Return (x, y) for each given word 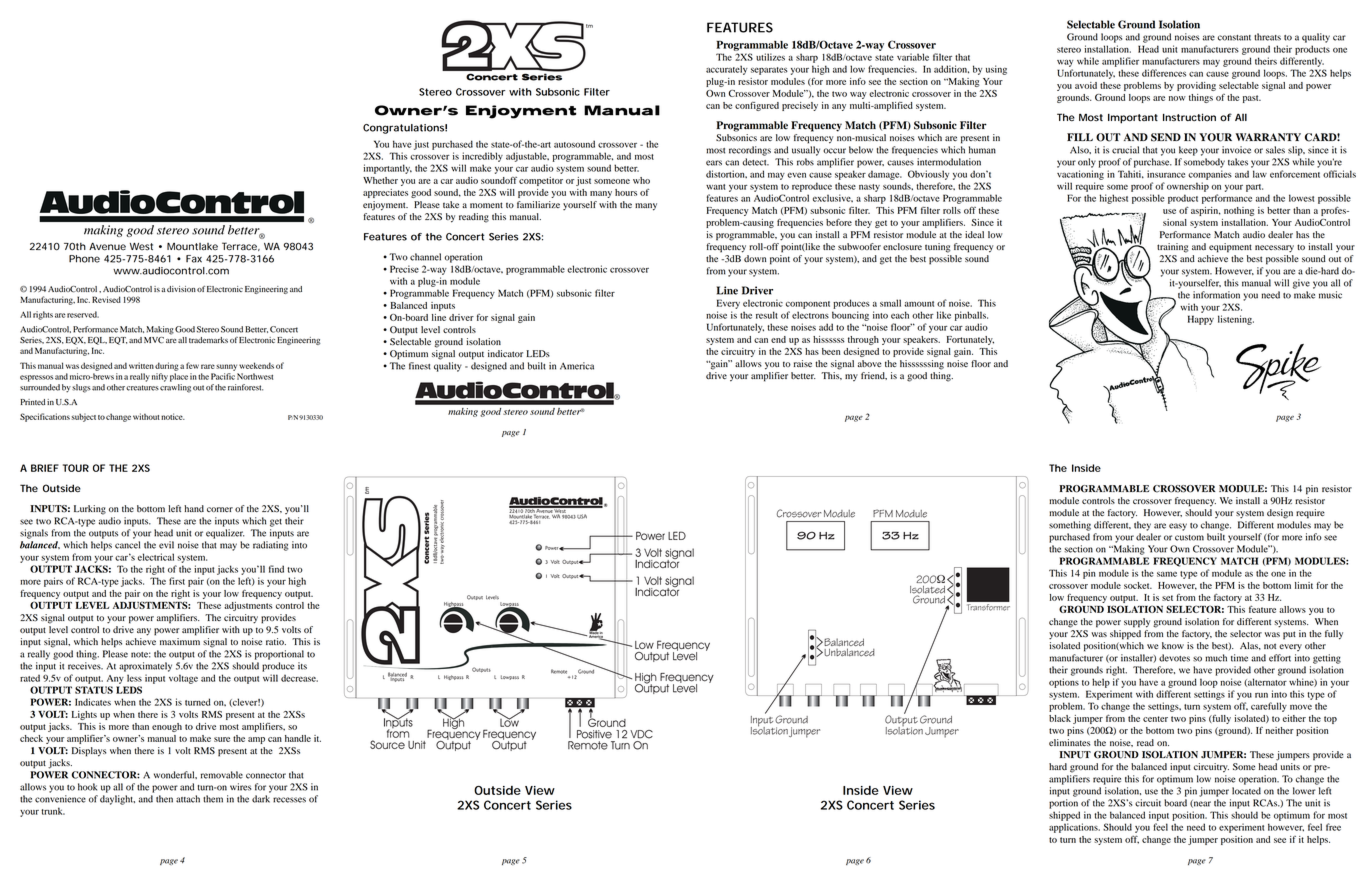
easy (1178, 527)
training (1173, 248)
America (577, 366)
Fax (194, 259)
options (1064, 683)
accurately (727, 70)
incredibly (482, 157)
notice (173, 416)
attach (188, 799)
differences (1164, 73)
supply (1137, 623)
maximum (180, 641)
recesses (289, 800)
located (1246, 791)
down (755, 259)
